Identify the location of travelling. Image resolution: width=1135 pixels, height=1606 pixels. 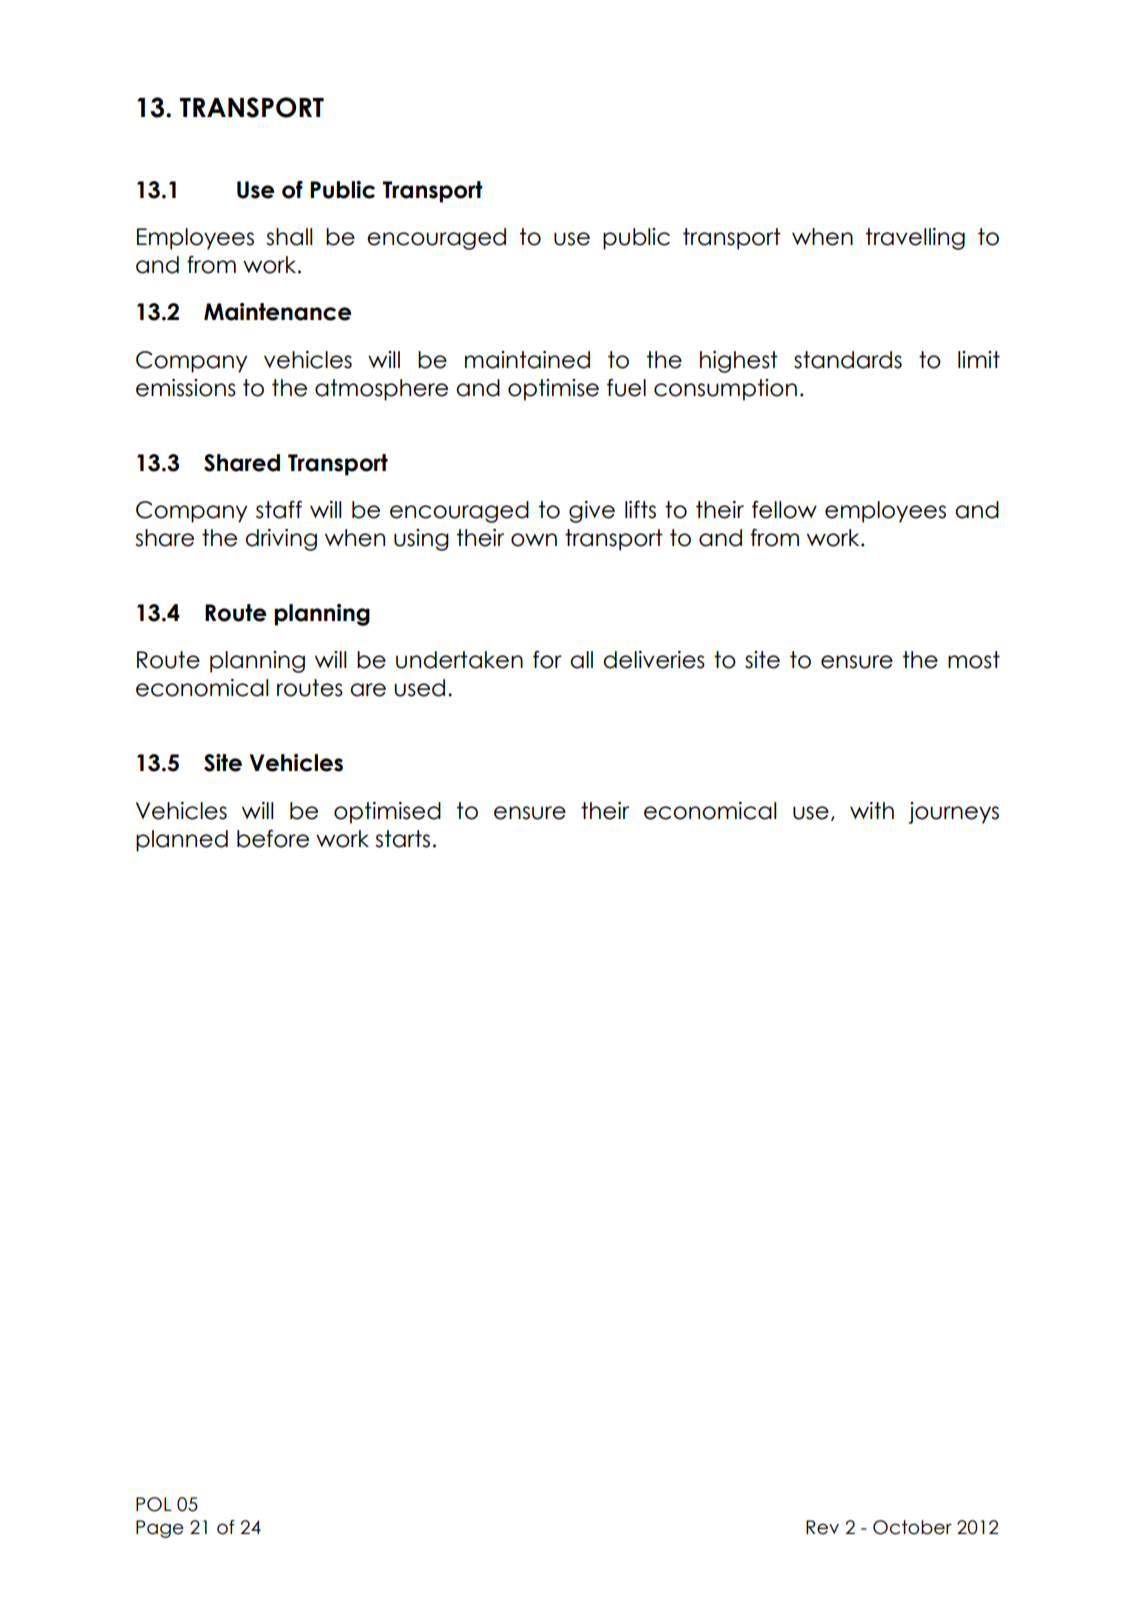
(915, 239).
